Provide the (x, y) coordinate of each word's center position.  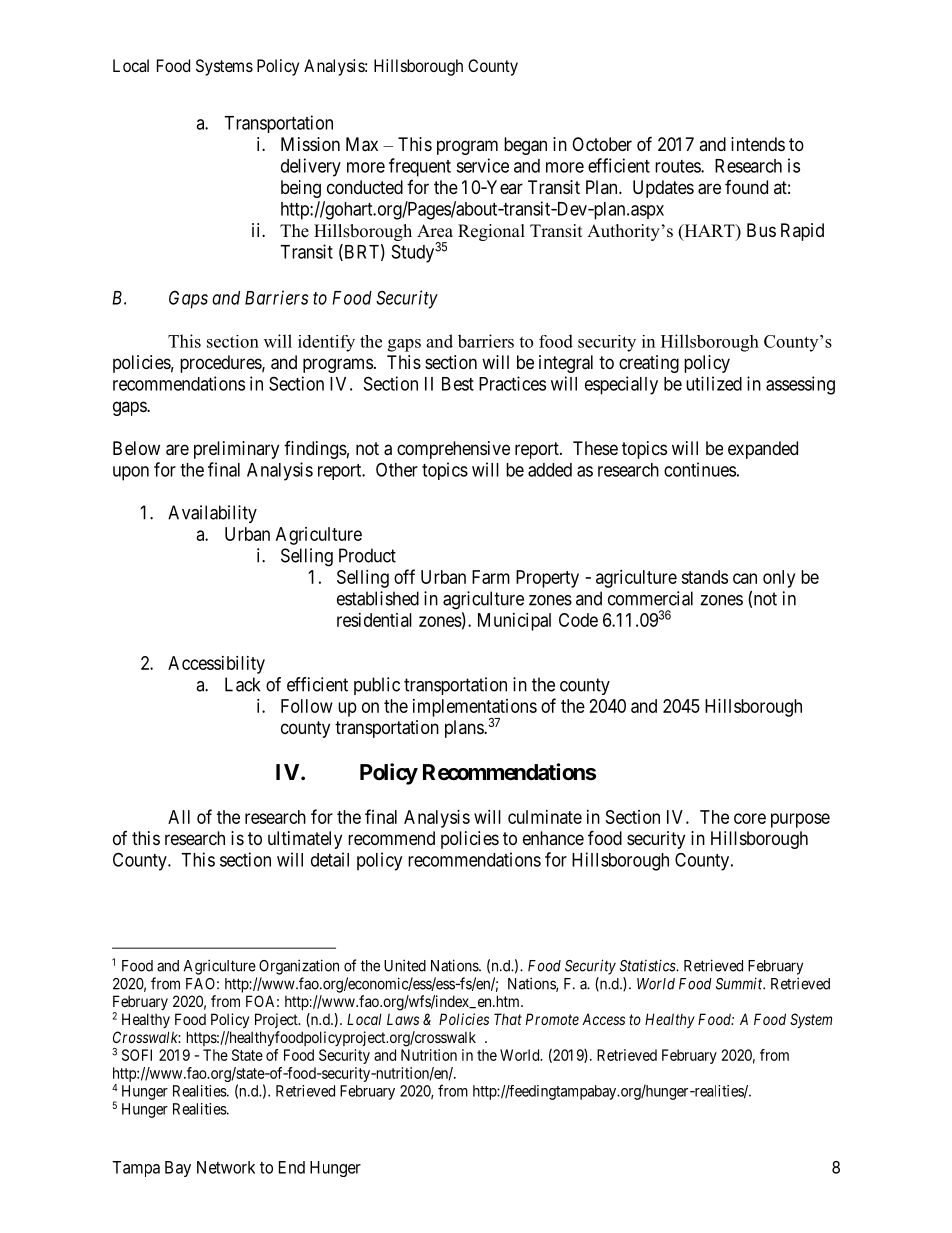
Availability (212, 514)
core (750, 818)
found (746, 187)
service (482, 165)
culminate (545, 817)
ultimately (305, 840)
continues (700, 469)
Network (226, 1167)
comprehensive (453, 450)
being (301, 189)
